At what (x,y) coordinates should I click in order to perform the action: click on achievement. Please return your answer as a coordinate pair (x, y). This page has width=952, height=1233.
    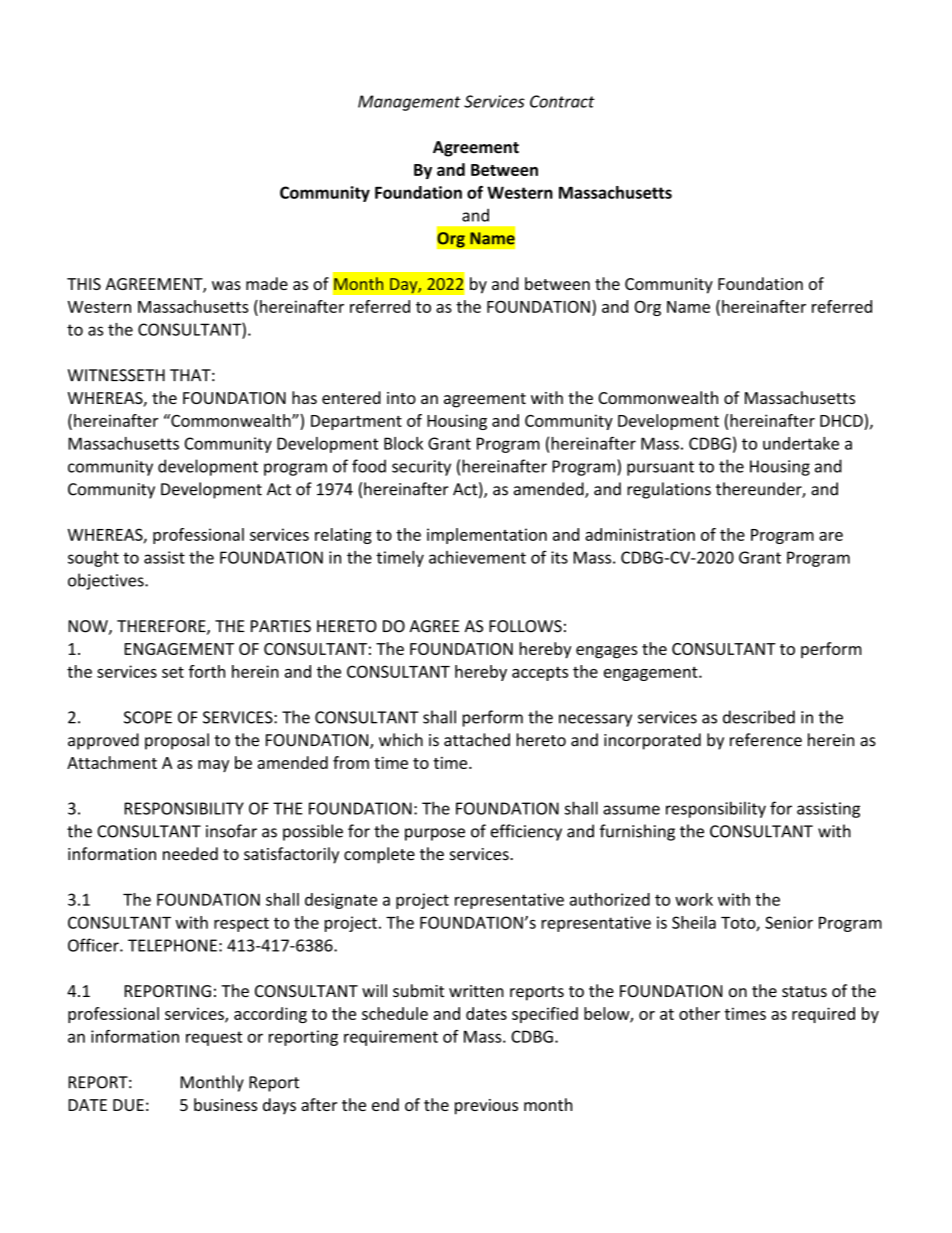
    Looking at the image, I should click on (477, 557).
